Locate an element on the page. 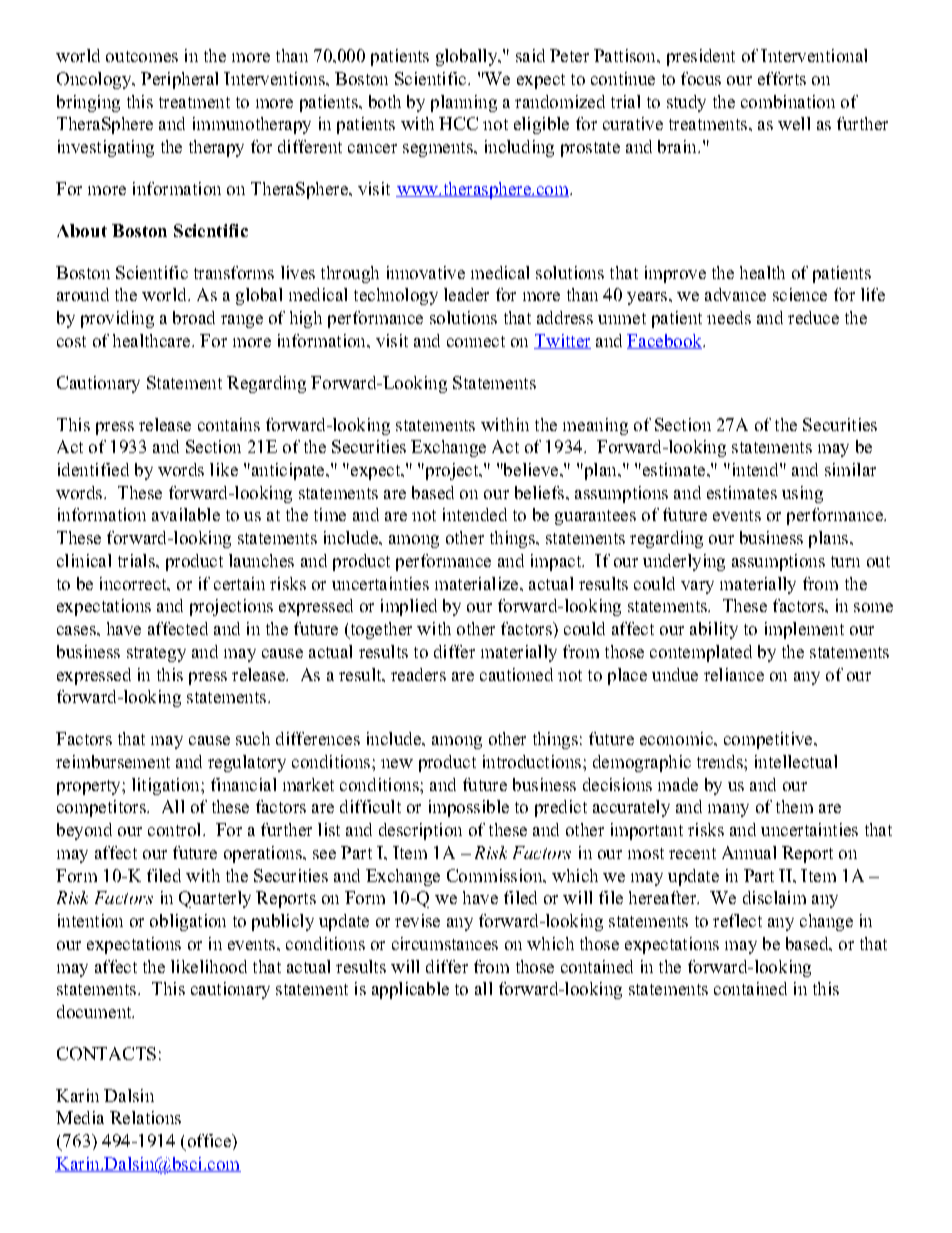 This image has width=952, height=1233. Relations is located at coordinates (145, 1117).
